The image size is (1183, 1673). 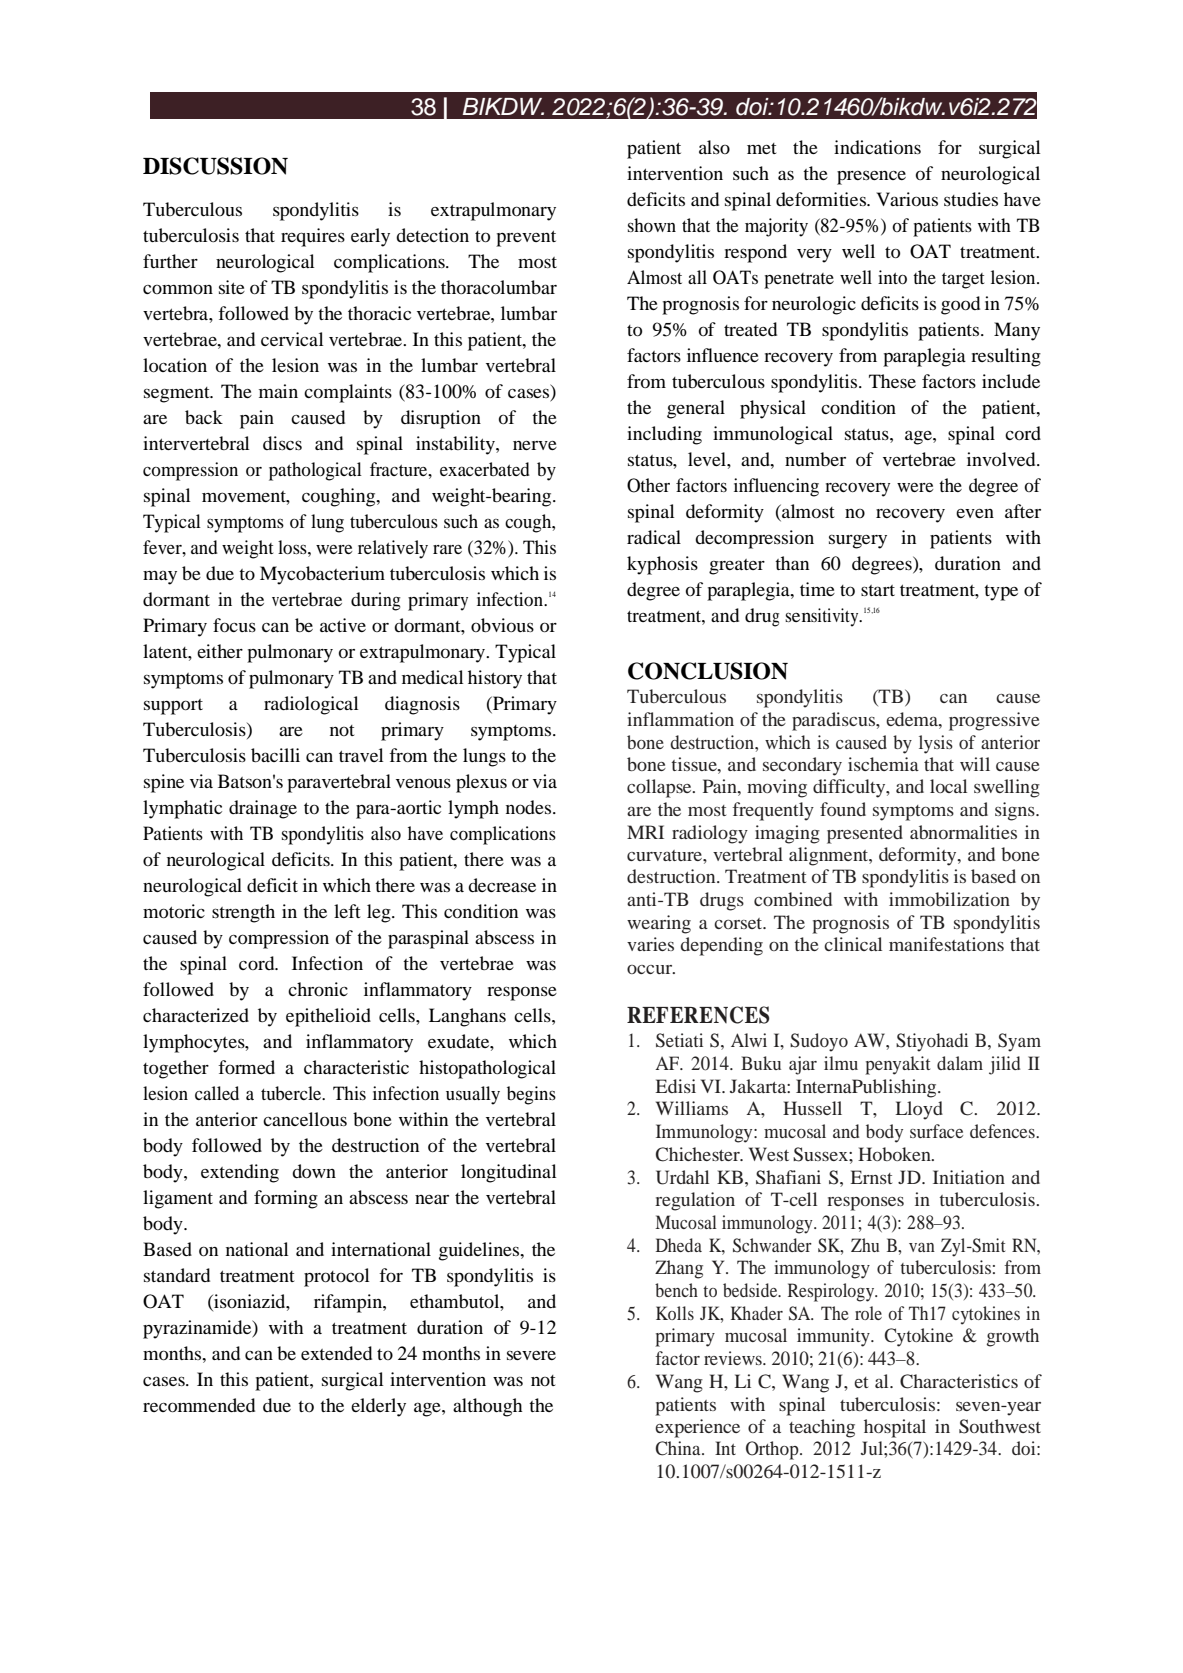 I want to click on hospital, so click(x=895, y=1428).
